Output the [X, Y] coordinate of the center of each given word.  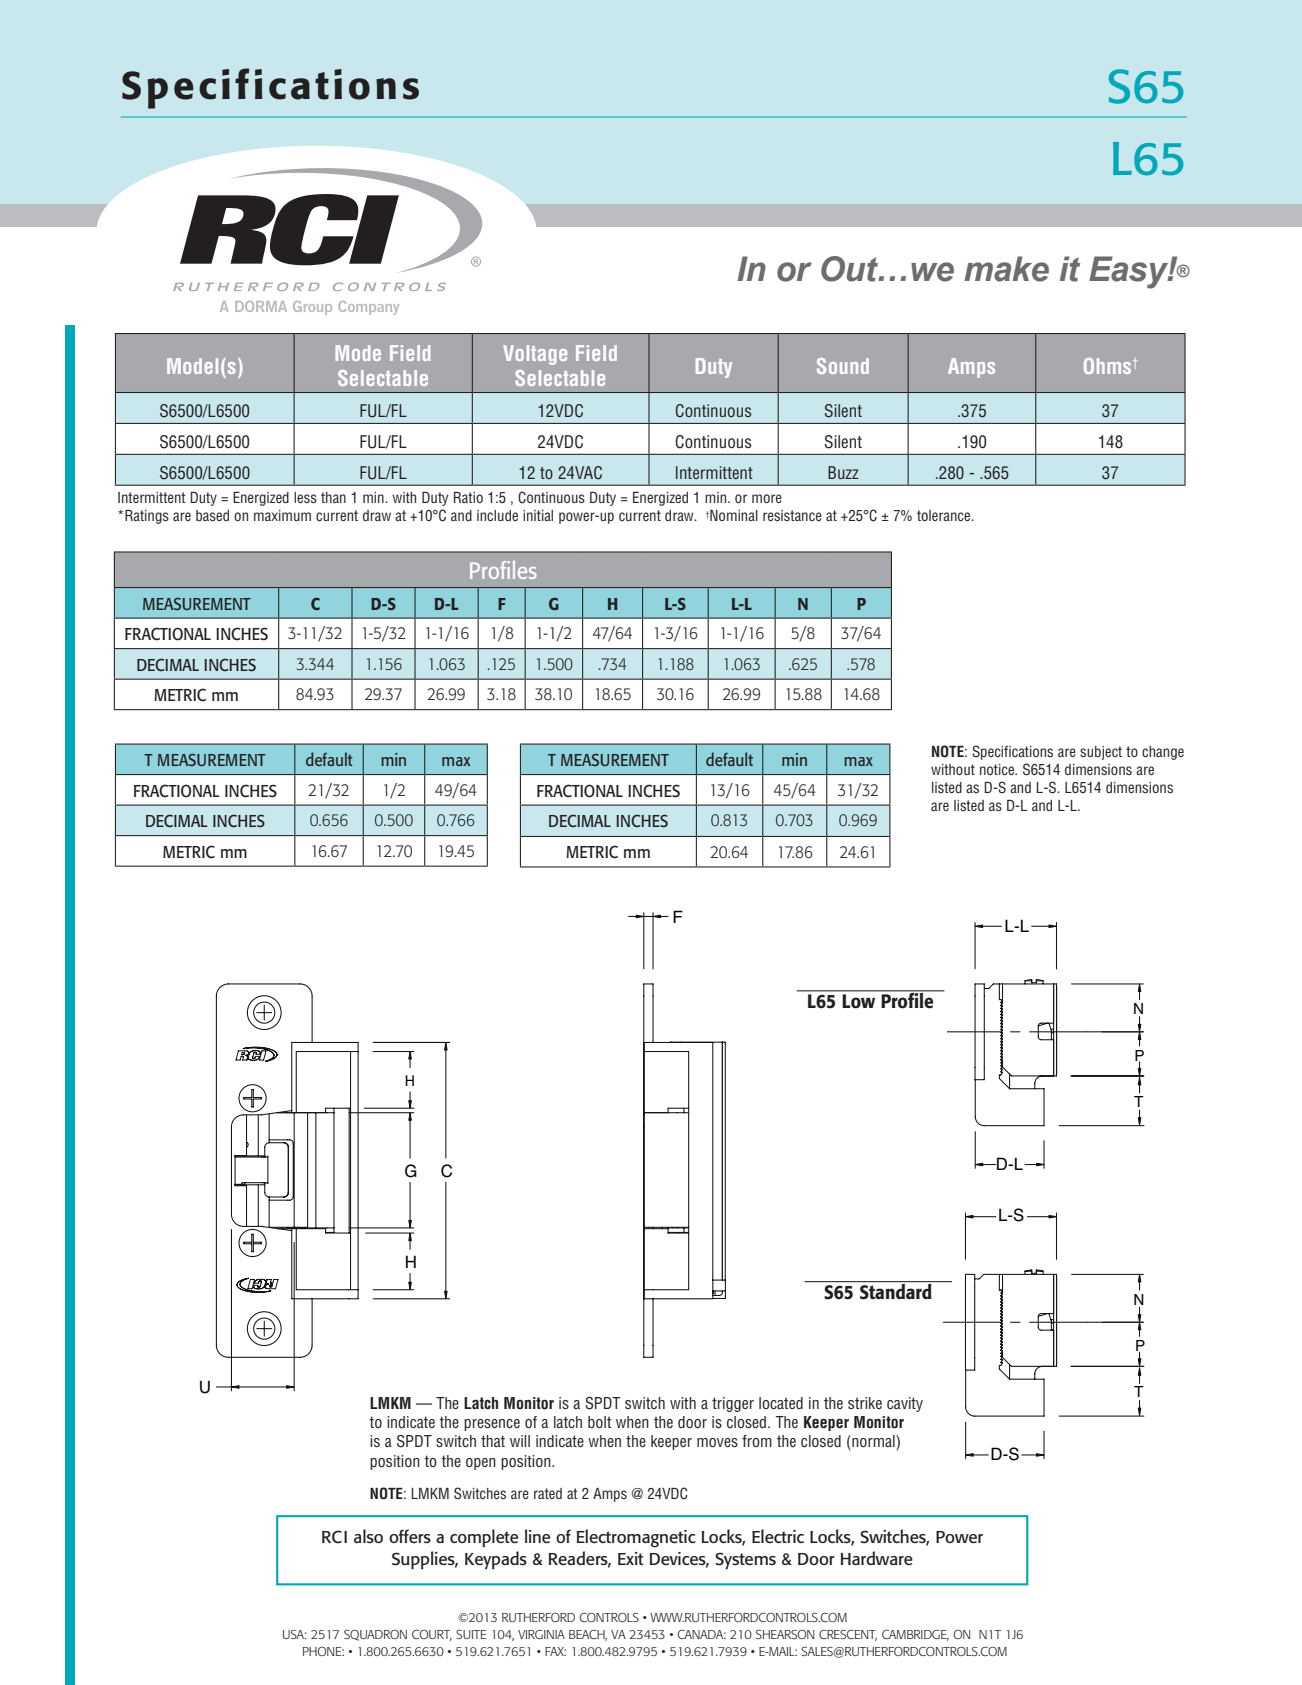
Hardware [877, 1558]
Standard [896, 1290]
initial [538, 515]
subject [1101, 753]
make [1006, 269]
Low [859, 1001]
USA [295, 1634]
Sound [843, 366]
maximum [282, 515]
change [1163, 753]
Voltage [535, 355]
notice [998, 769]
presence [492, 1425]
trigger [733, 1404]
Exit [630, 1558]
